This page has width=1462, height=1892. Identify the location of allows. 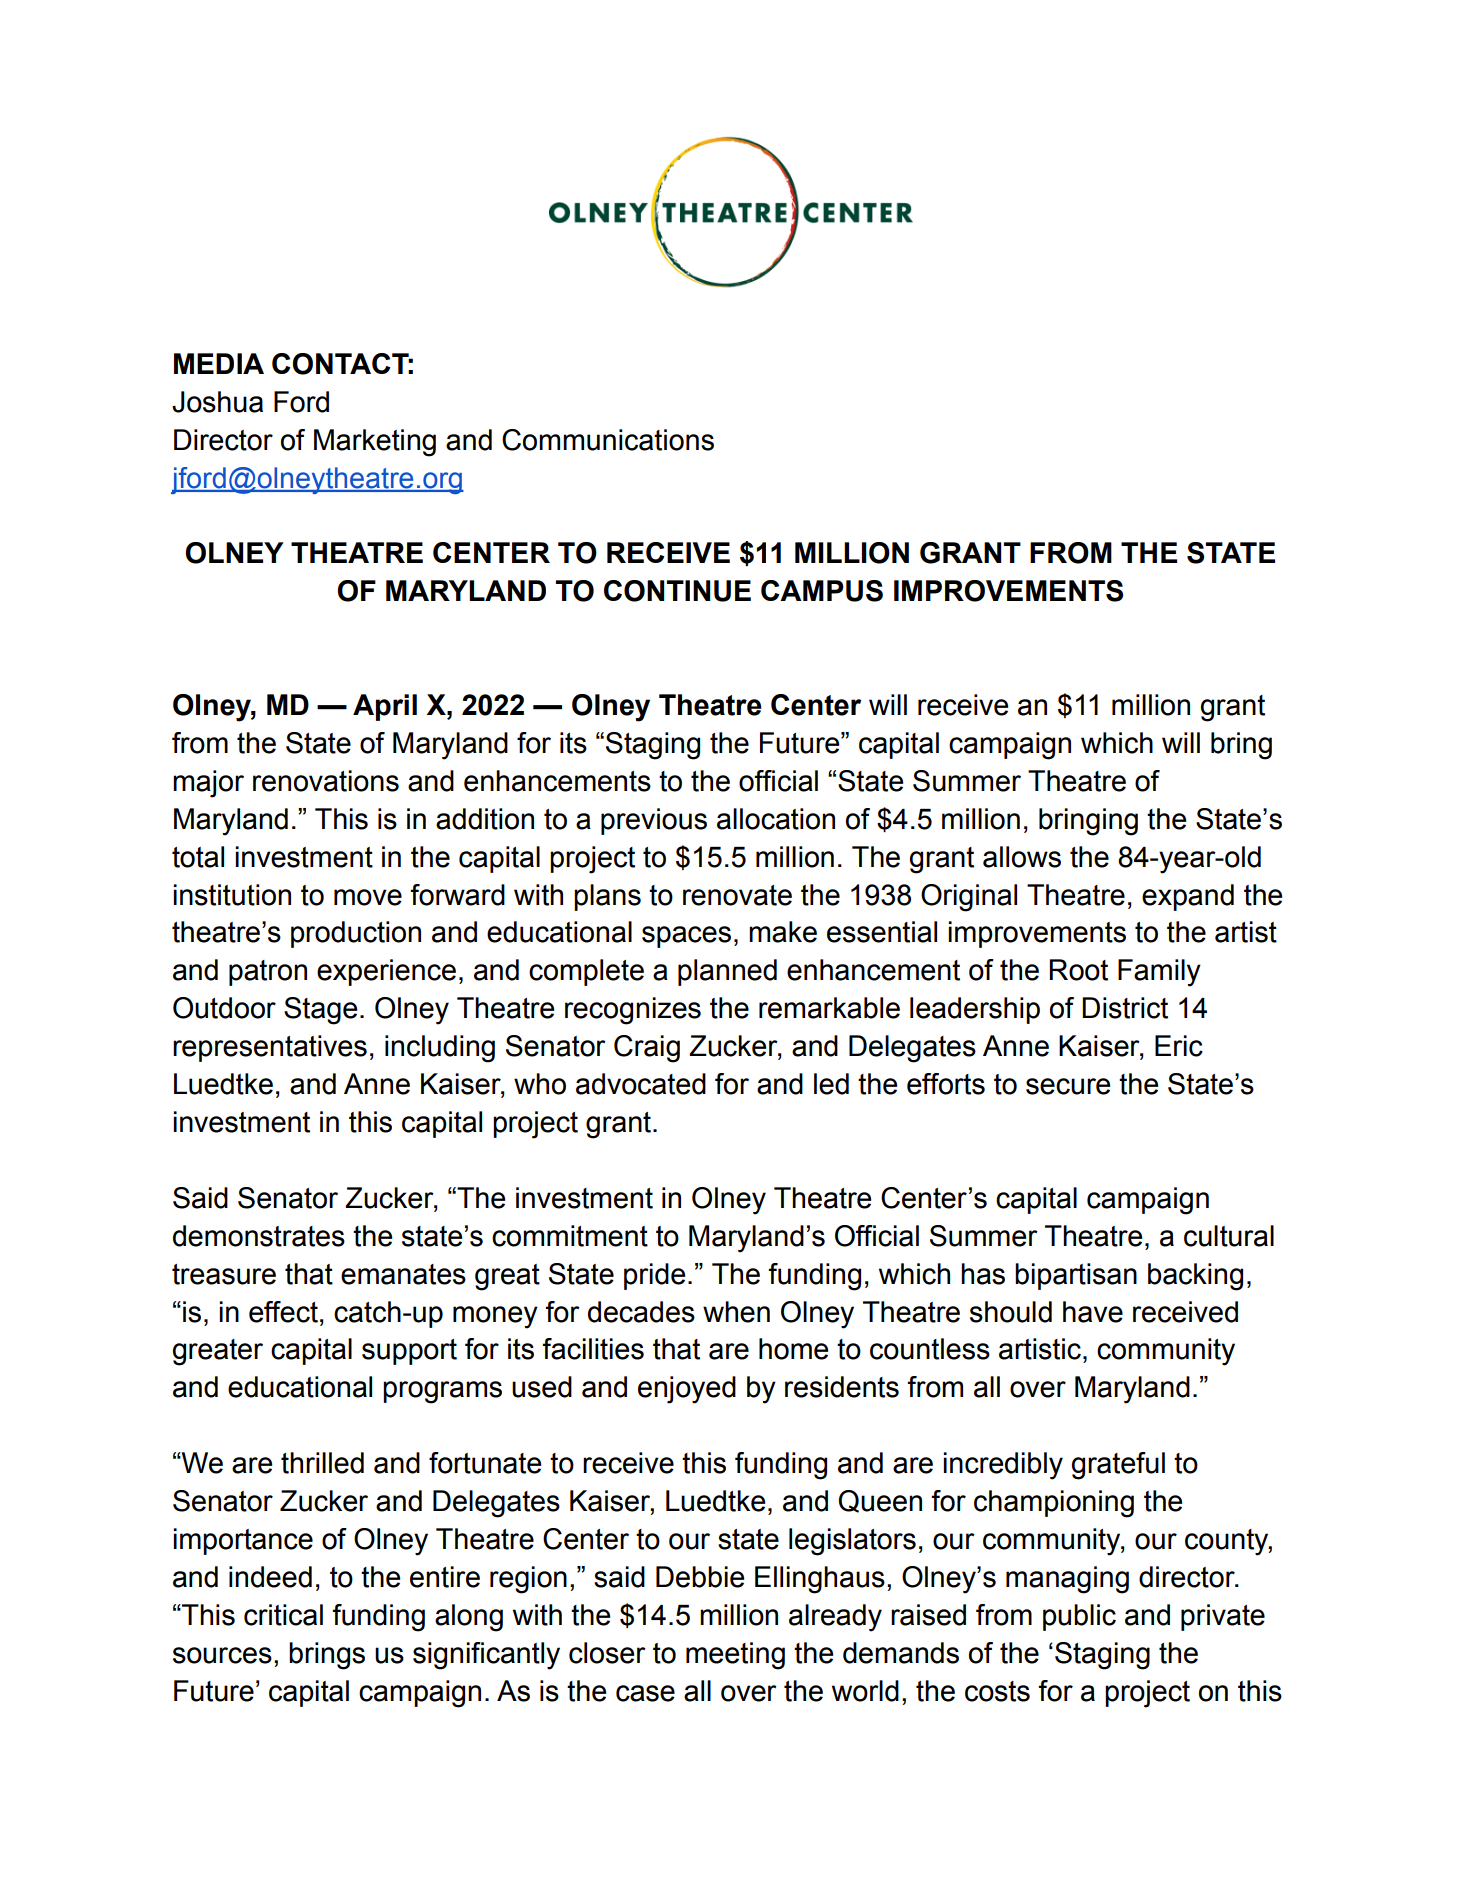
(1022, 857).
